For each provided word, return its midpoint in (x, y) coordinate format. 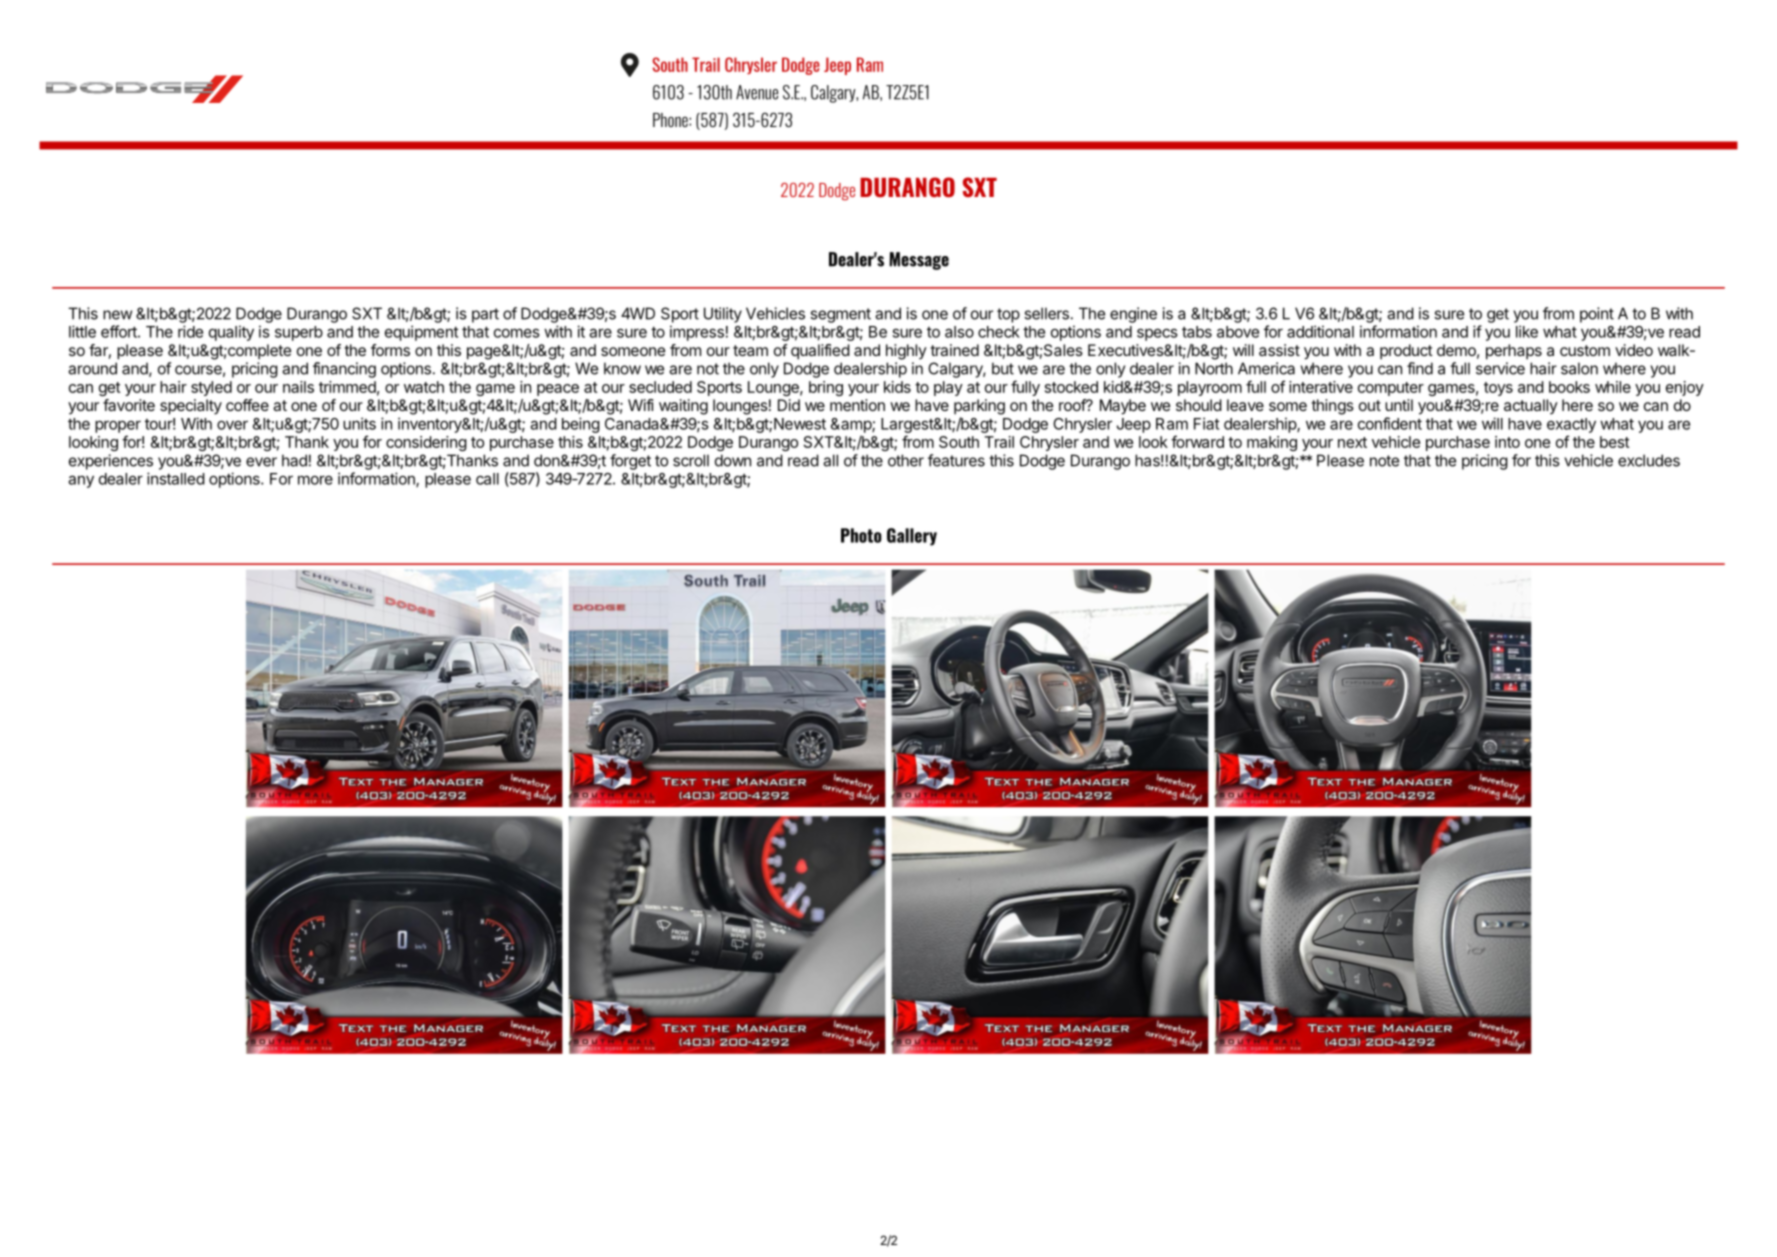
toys (1498, 389)
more (315, 480)
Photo (861, 535)
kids (897, 387)
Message (919, 261)
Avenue (757, 92)
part (485, 315)
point (1597, 315)
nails (298, 387)
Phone (671, 120)
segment (840, 315)
